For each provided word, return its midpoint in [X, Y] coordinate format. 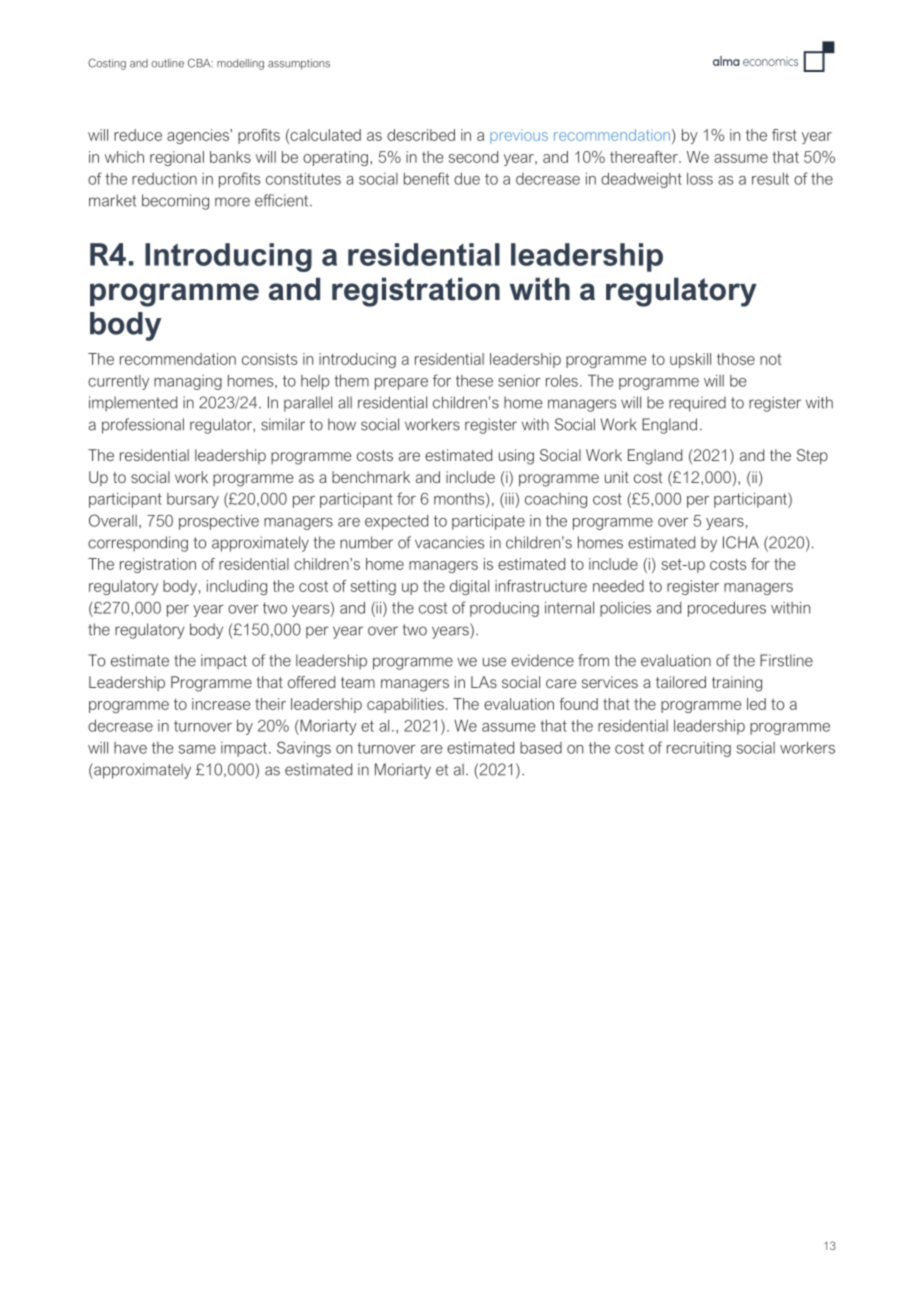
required [697, 404]
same [197, 749]
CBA [200, 63]
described [421, 135]
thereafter [645, 157]
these [474, 381]
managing [188, 382]
